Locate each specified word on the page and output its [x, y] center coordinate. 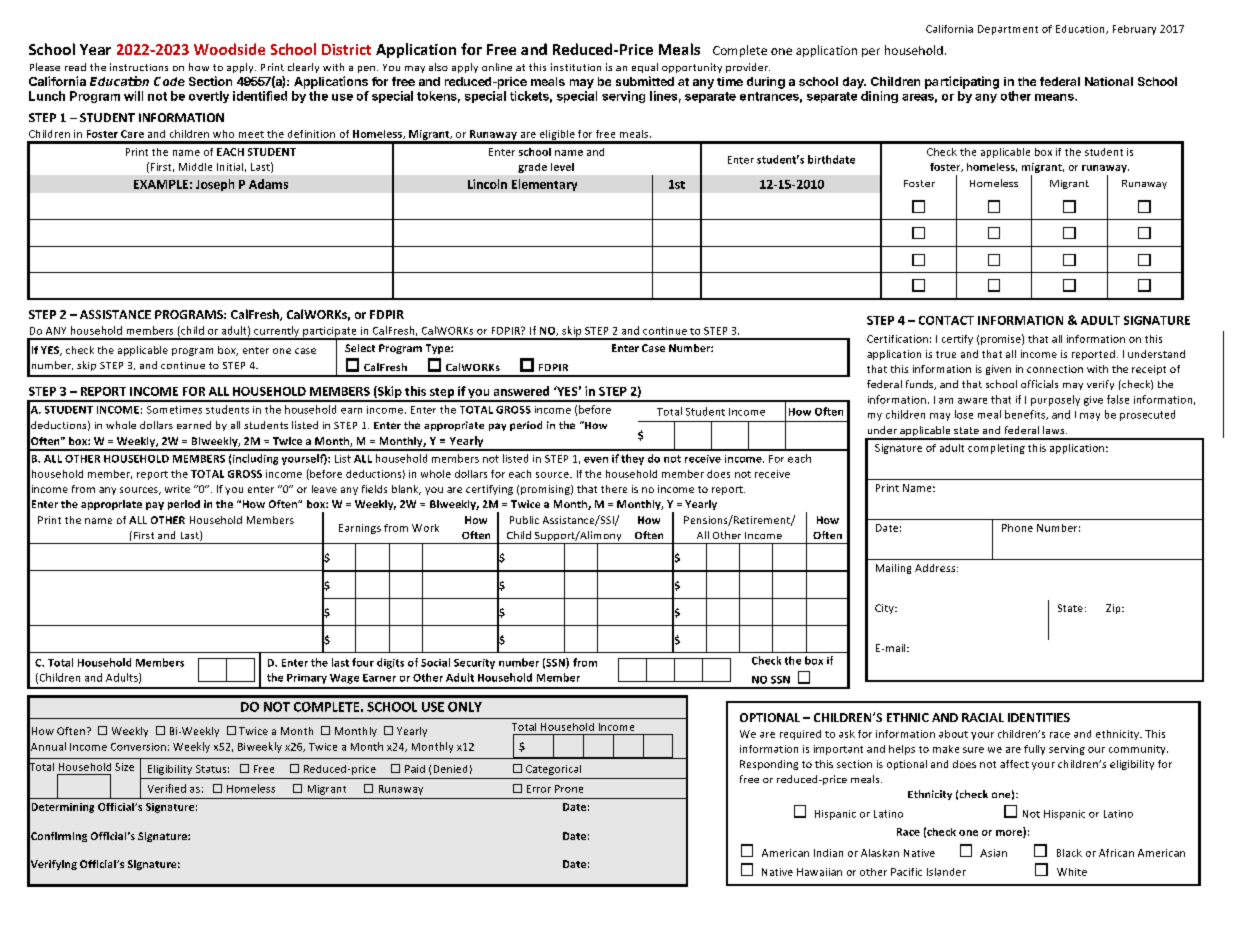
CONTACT [946, 320]
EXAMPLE [161, 184]
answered [521, 391]
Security [474, 664]
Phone [1017, 528]
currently [277, 332]
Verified [167, 788]
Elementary [544, 185]
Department [1008, 30]
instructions [139, 67]
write [177, 489]
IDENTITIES [1039, 717]
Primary [307, 679]
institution [576, 67]
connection [1055, 369]
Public [524, 520]
